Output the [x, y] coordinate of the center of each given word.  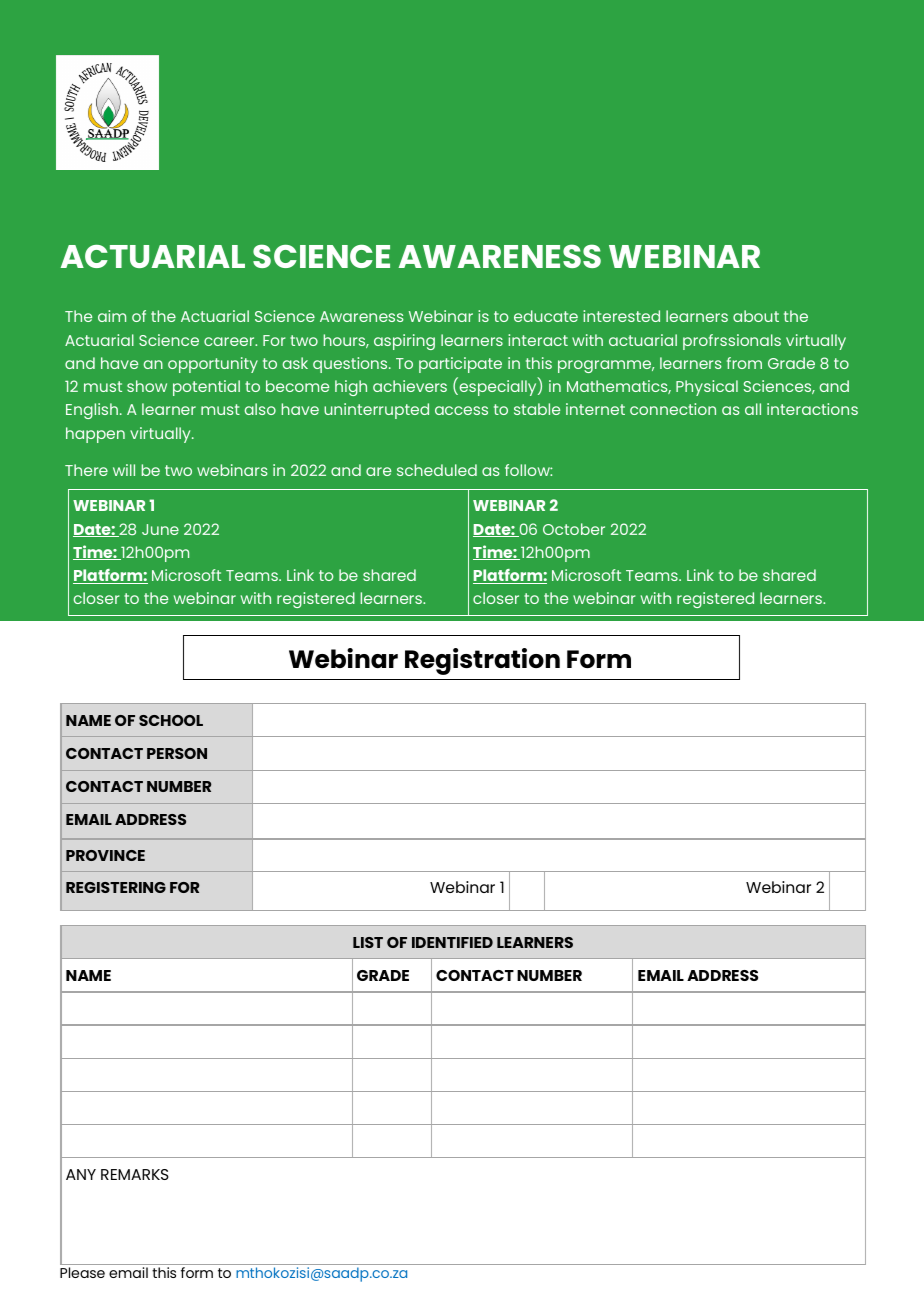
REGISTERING [116, 887]
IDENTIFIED [452, 942]
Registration [482, 661]
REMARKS [135, 1174]
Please [82, 1272]
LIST [368, 942]
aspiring [404, 342]
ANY [81, 1174]
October [574, 529]
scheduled [437, 470]
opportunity [213, 365]
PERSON [177, 753]
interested [621, 316]
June [160, 529]
